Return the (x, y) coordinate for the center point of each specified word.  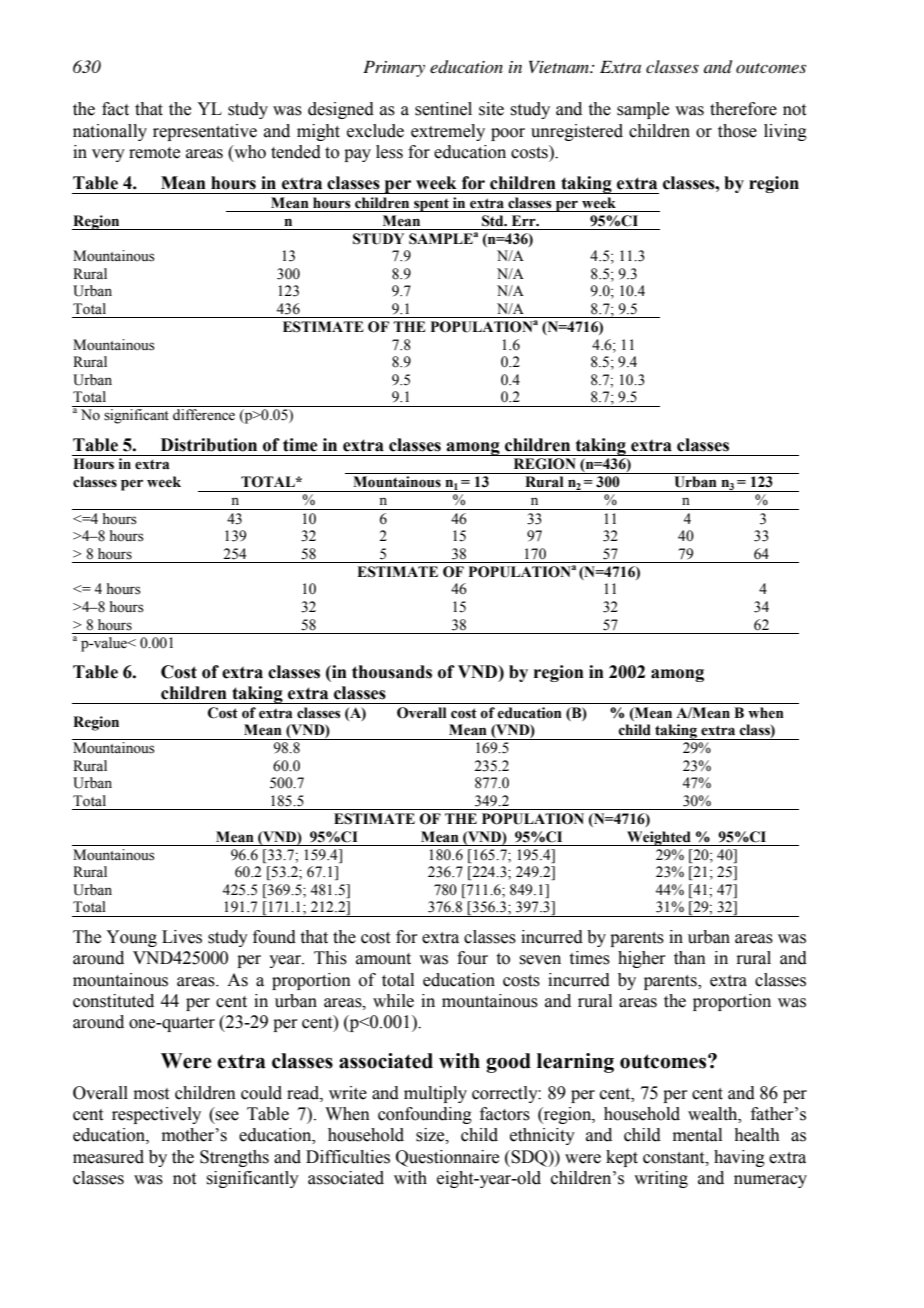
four (472, 958)
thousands (392, 672)
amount (383, 959)
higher (642, 959)
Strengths (234, 1158)
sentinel (443, 109)
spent (431, 205)
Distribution (209, 445)
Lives (182, 937)
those (737, 131)
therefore (743, 109)
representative (205, 132)
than (690, 958)
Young (131, 938)
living (785, 132)
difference (204, 415)
